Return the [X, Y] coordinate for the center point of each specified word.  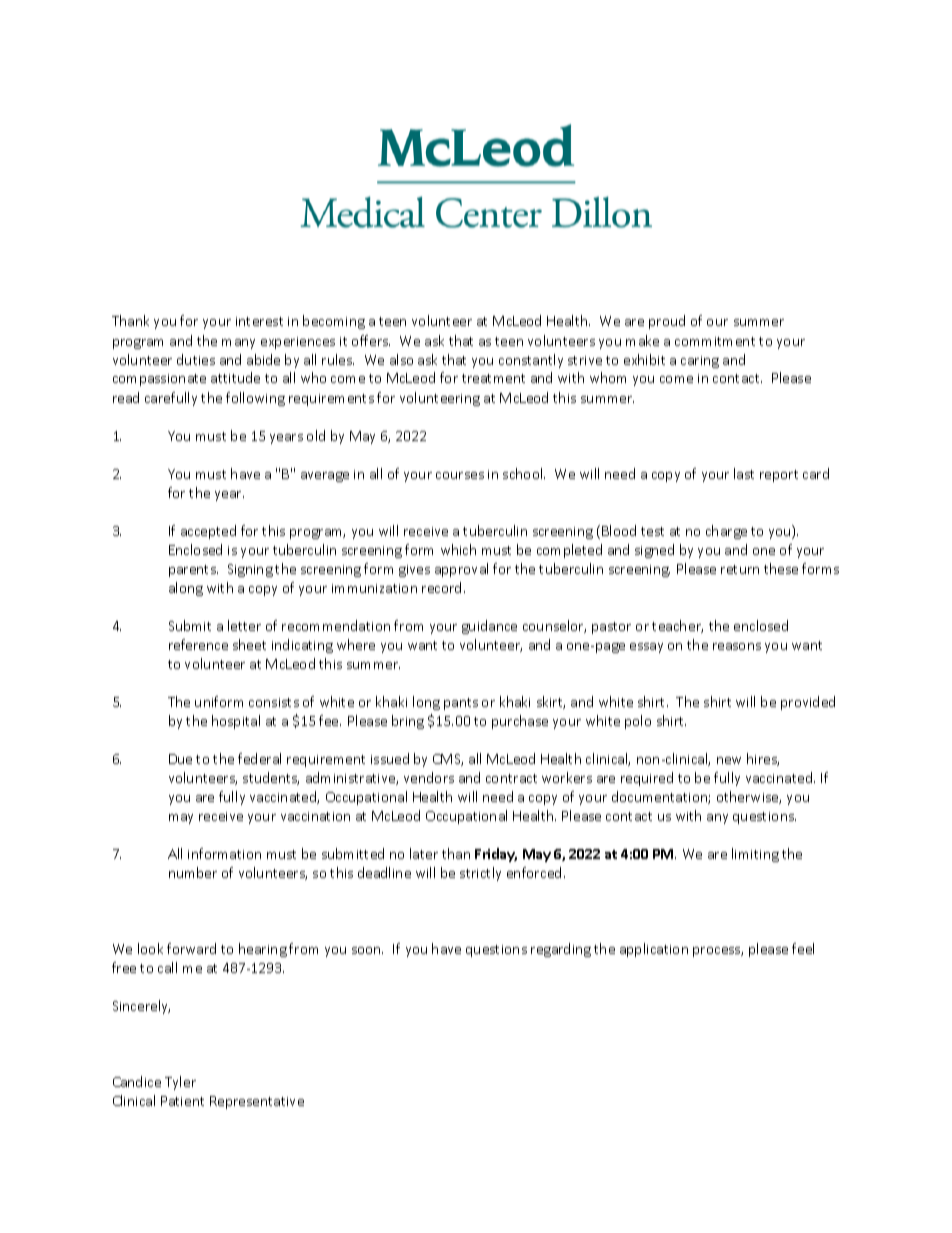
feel [803, 948]
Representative [257, 1102]
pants [461, 704]
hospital [236, 722]
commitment [715, 341]
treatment [493, 378]
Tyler [180, 1083]
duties [196, 359]
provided [808, 703]
